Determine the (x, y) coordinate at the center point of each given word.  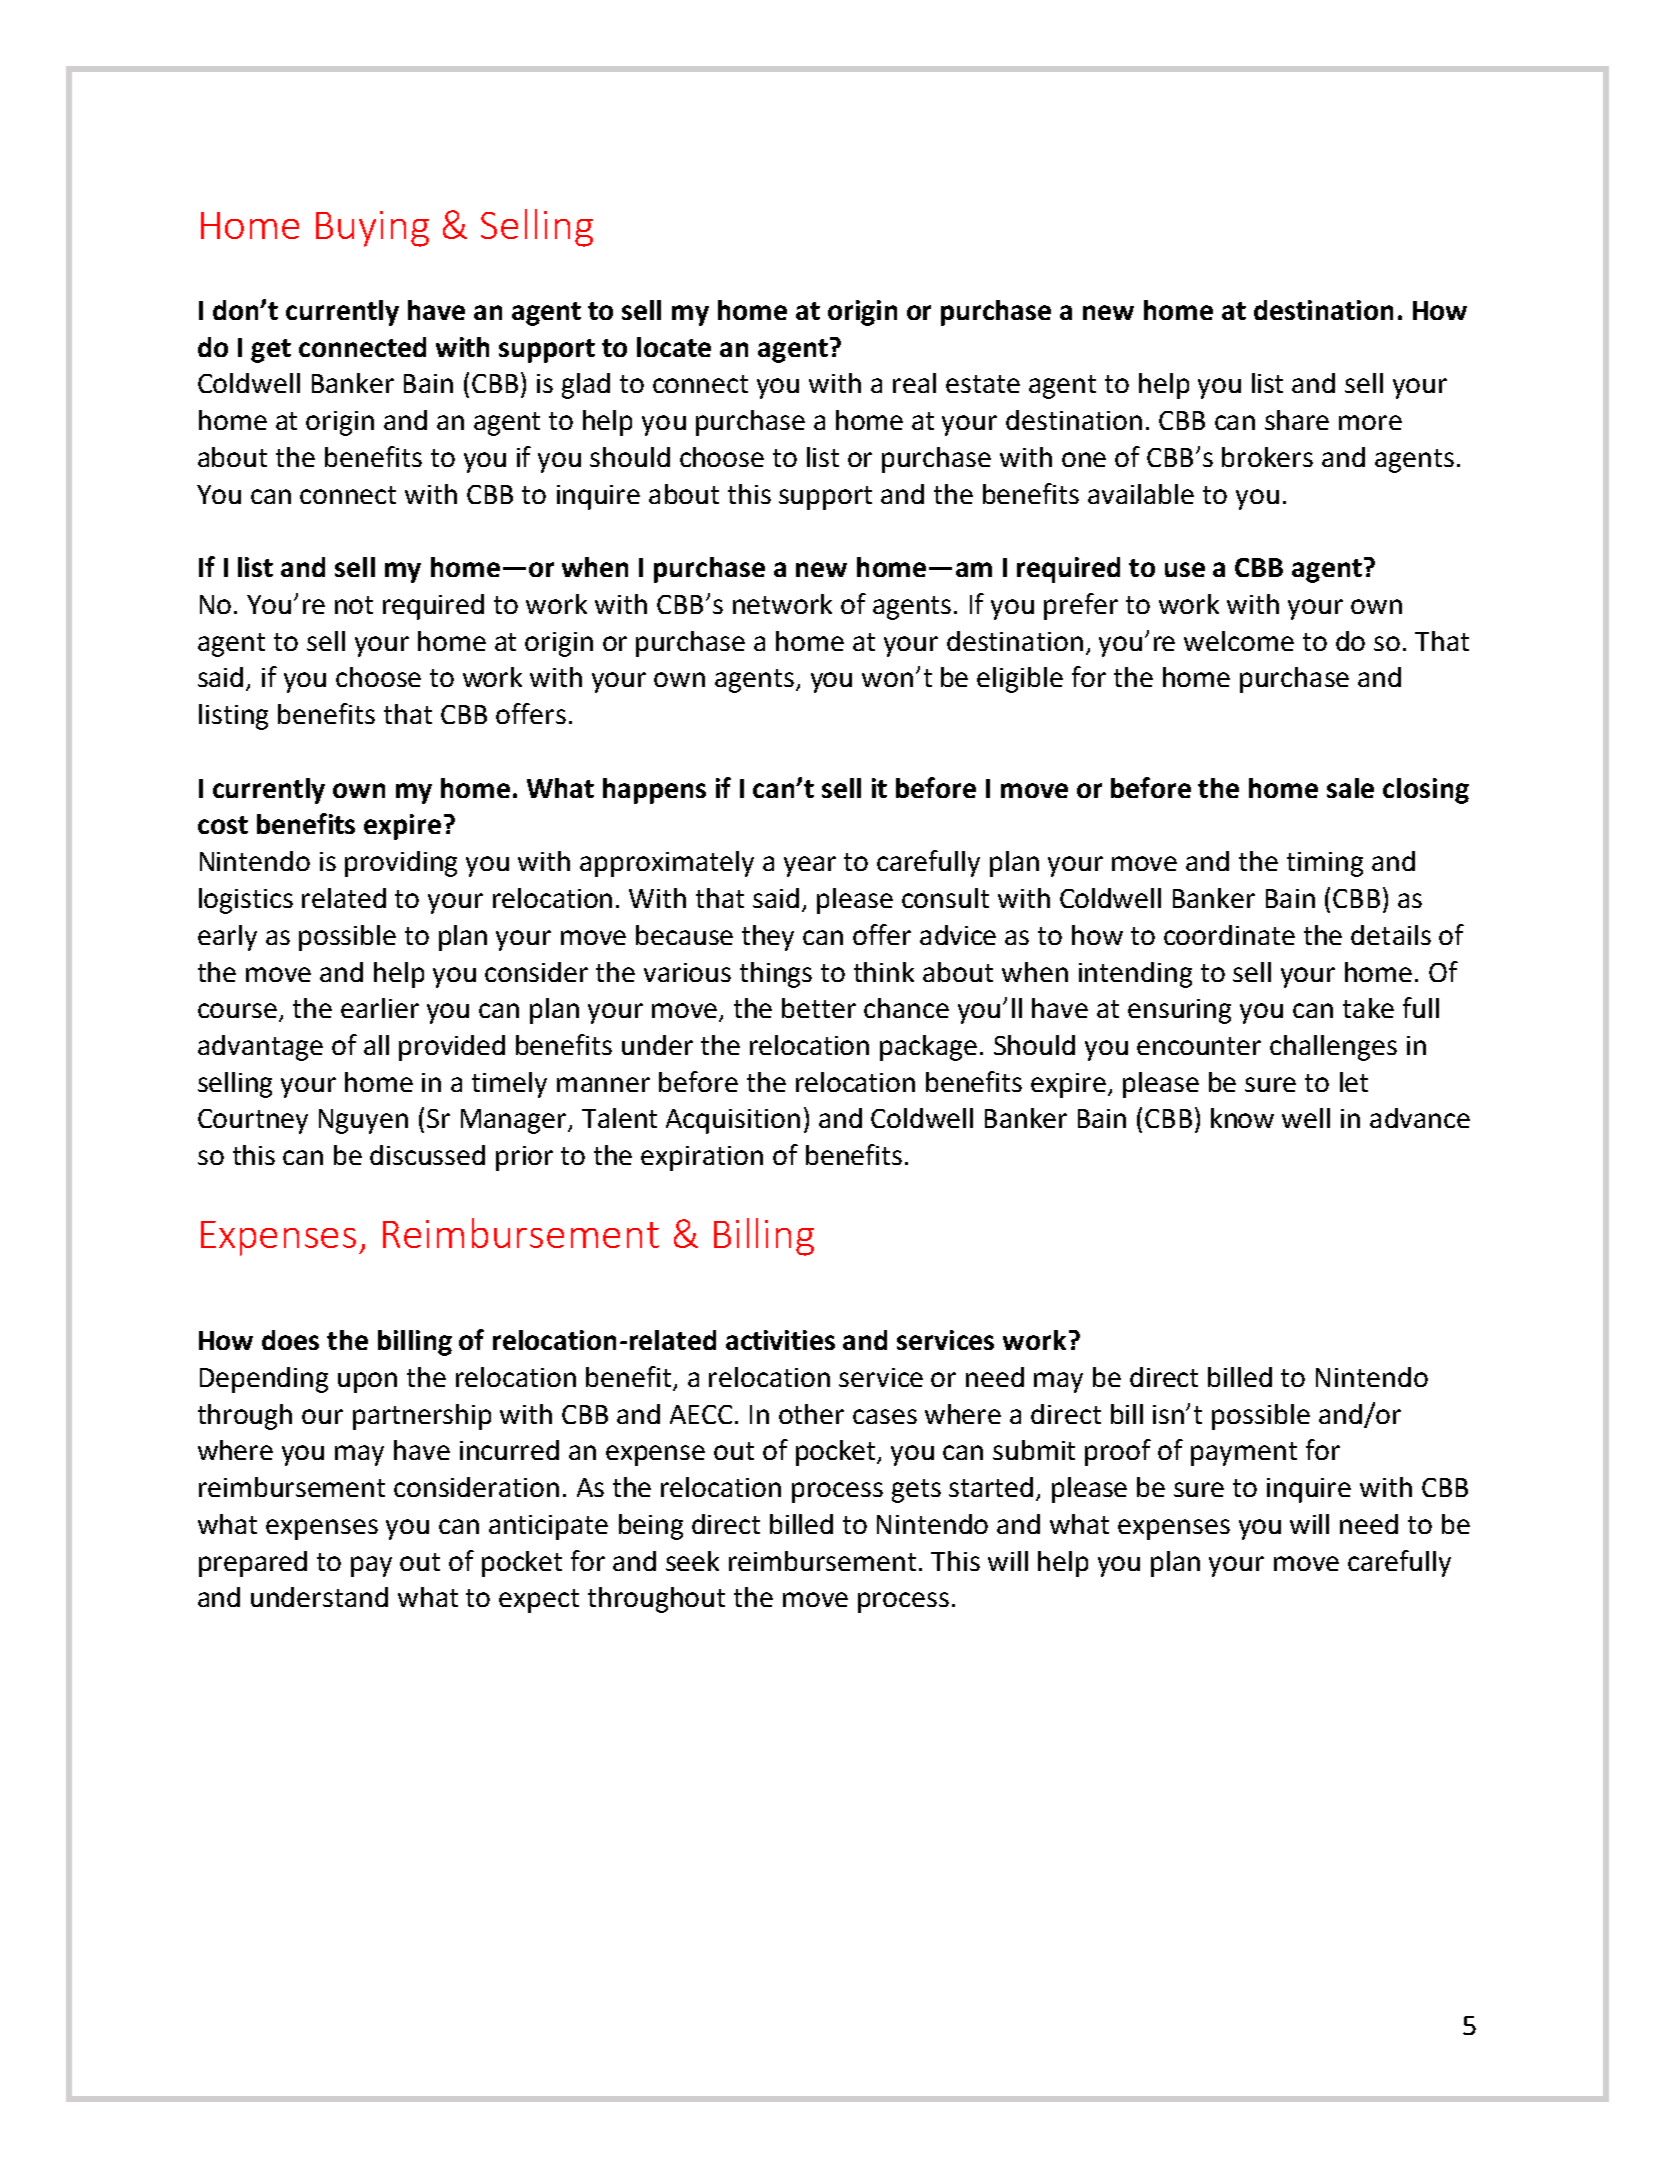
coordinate (1229, 935)
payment (1244, 1454)
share (1297, 420)
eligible (1020, 680)
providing (401, 864)
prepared (253, 1564)
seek (692, 1561)
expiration (702, 1158)
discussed (427, 1155)
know (1242, 1118)
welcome (1239, 641)
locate (674, 347)
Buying (372, 229)
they (768, 938)
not (354, 605)
